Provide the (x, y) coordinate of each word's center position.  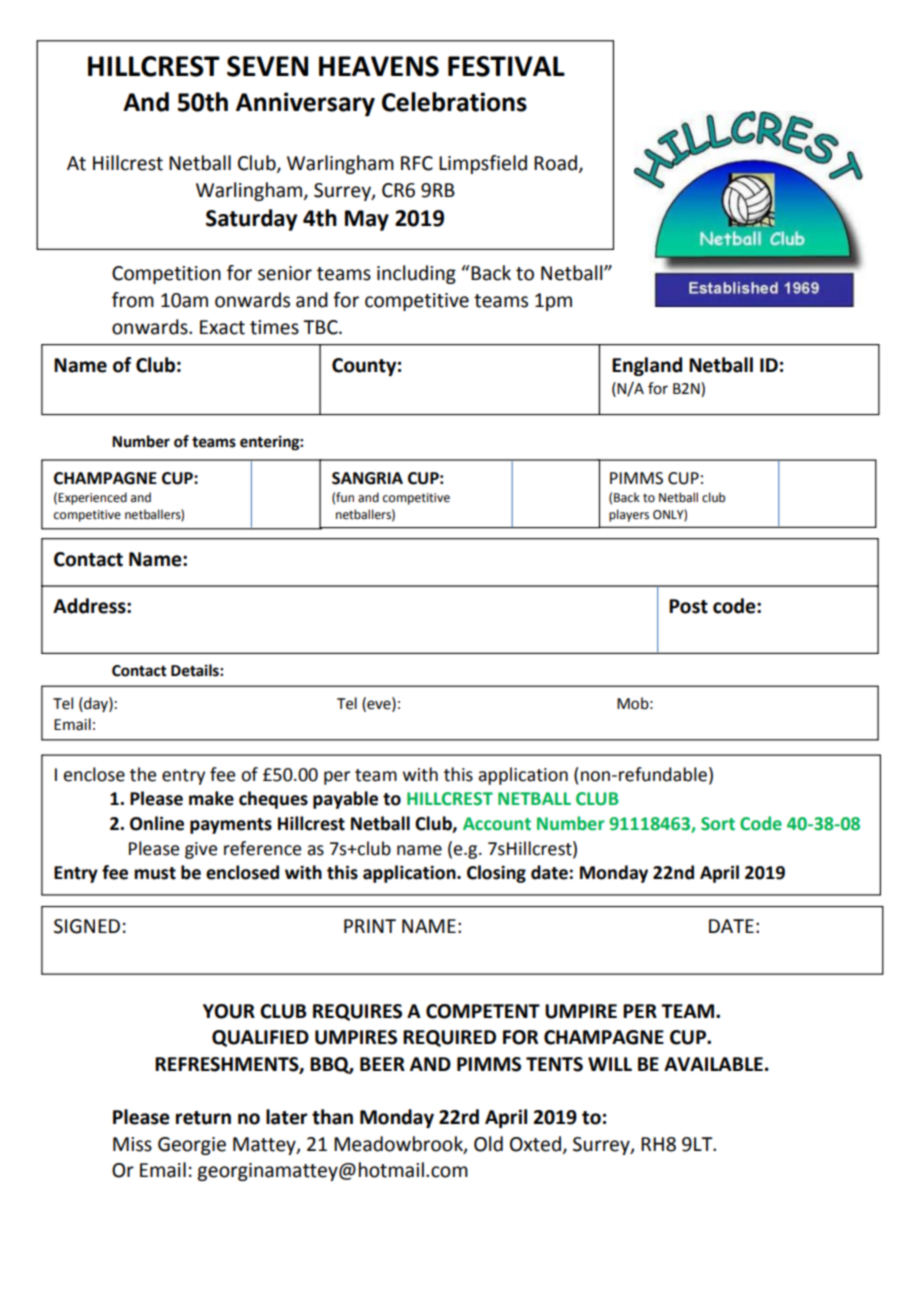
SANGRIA (367, 478)
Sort (718, 824)
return (203, 1118)
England (647, 366)
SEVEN (267, 66)
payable (345, 800)
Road (555, 163)
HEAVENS (379, 66)
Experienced (92, 498)
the (143, 774)
